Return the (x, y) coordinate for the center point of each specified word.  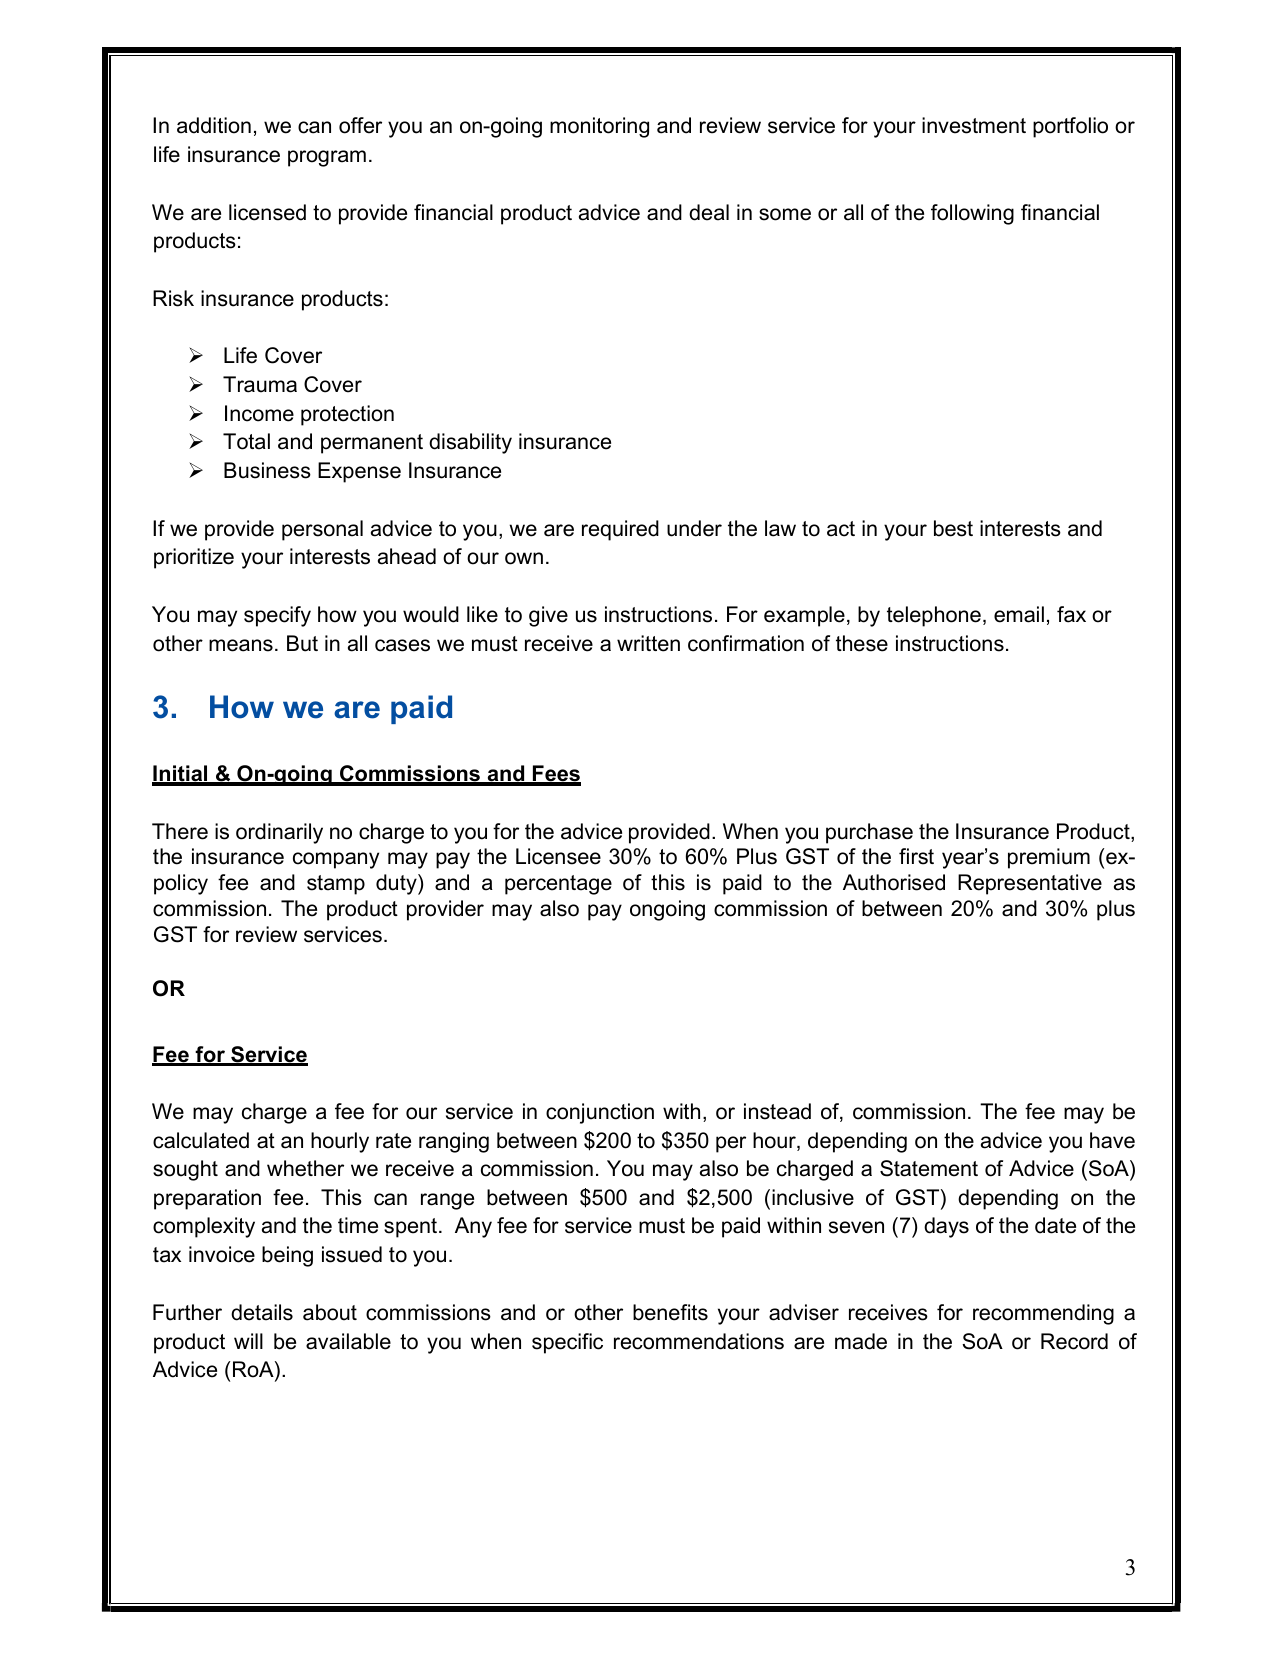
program (327, 158)
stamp (336, 885)
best (953, 528)
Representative (1030, 884)
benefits (670, 1312)
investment (974, 125)
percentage (558, 885)
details (262, 1312)
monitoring (599, 127)
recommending (1043, 1314)
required (620, 530)
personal (322, 530)
